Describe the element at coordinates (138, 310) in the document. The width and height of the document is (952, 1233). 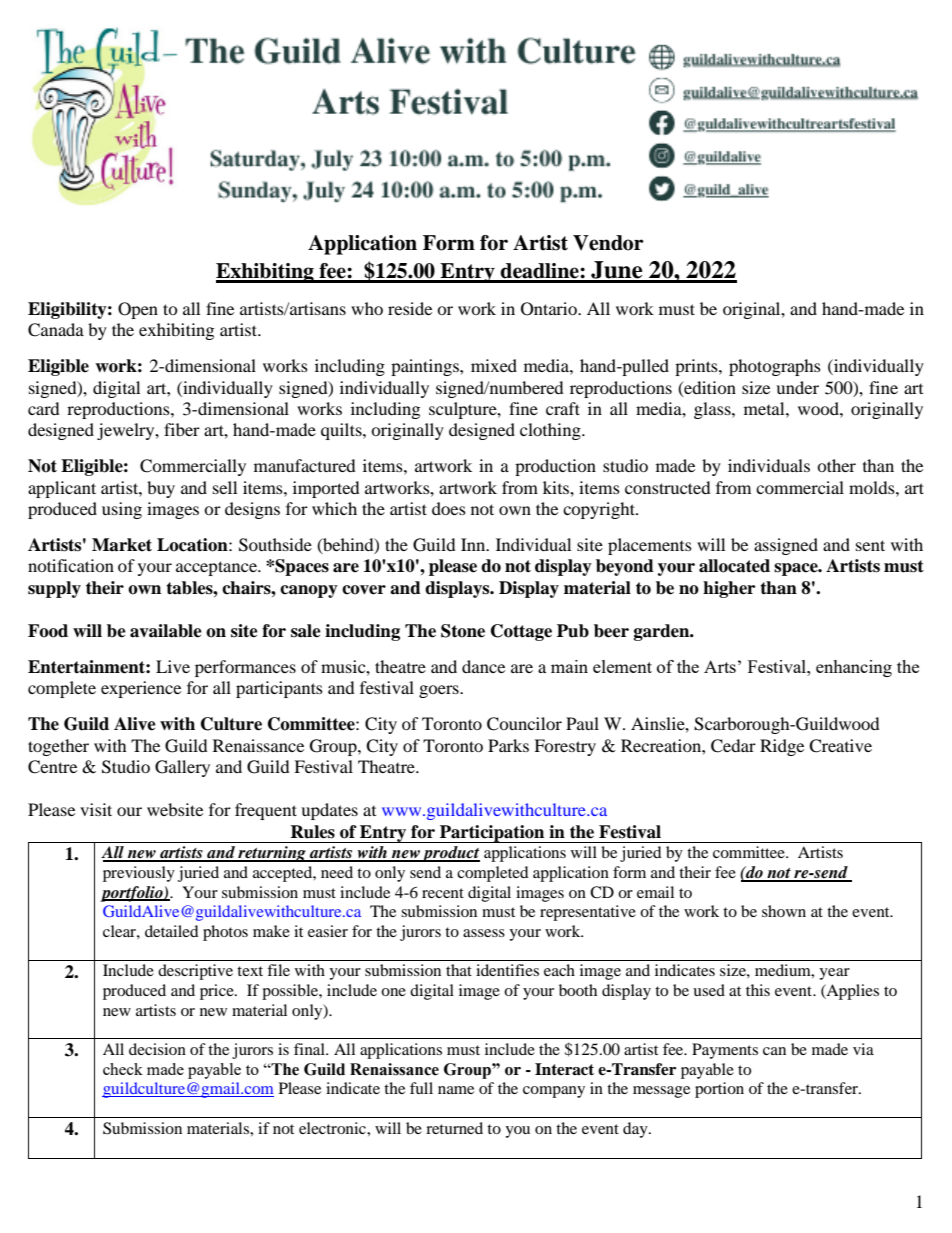
I see `Open` at that location.
